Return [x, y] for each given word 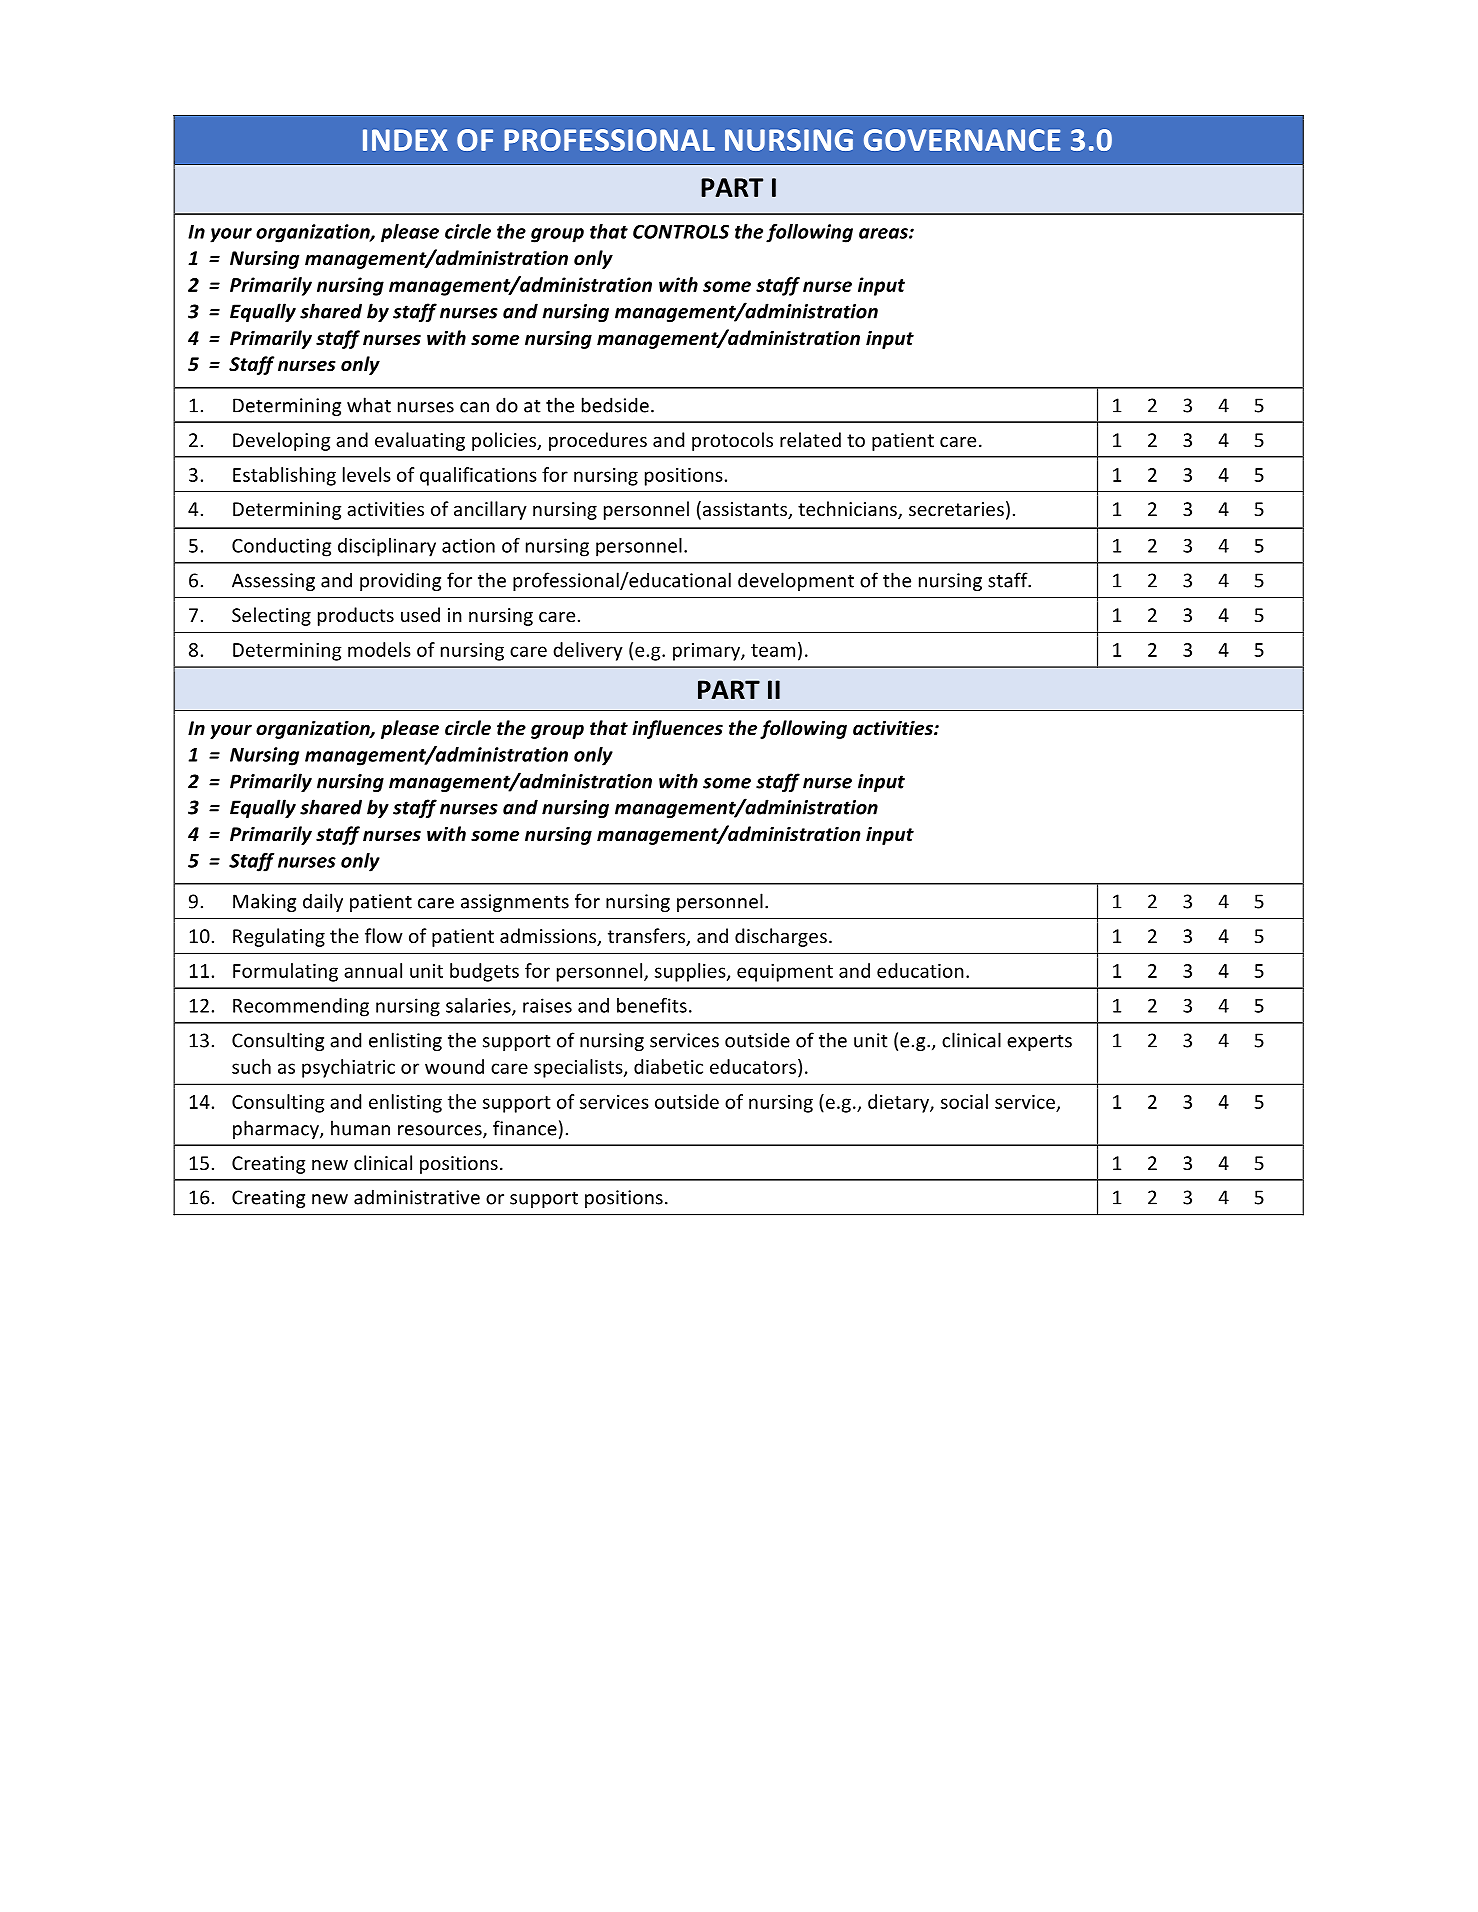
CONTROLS [681, 231]
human [360, 1128]
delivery [588, 651]
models [379, 649]
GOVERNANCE [962, 140]
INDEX [405, 140]
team [773, 650]
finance [525, 1128]
